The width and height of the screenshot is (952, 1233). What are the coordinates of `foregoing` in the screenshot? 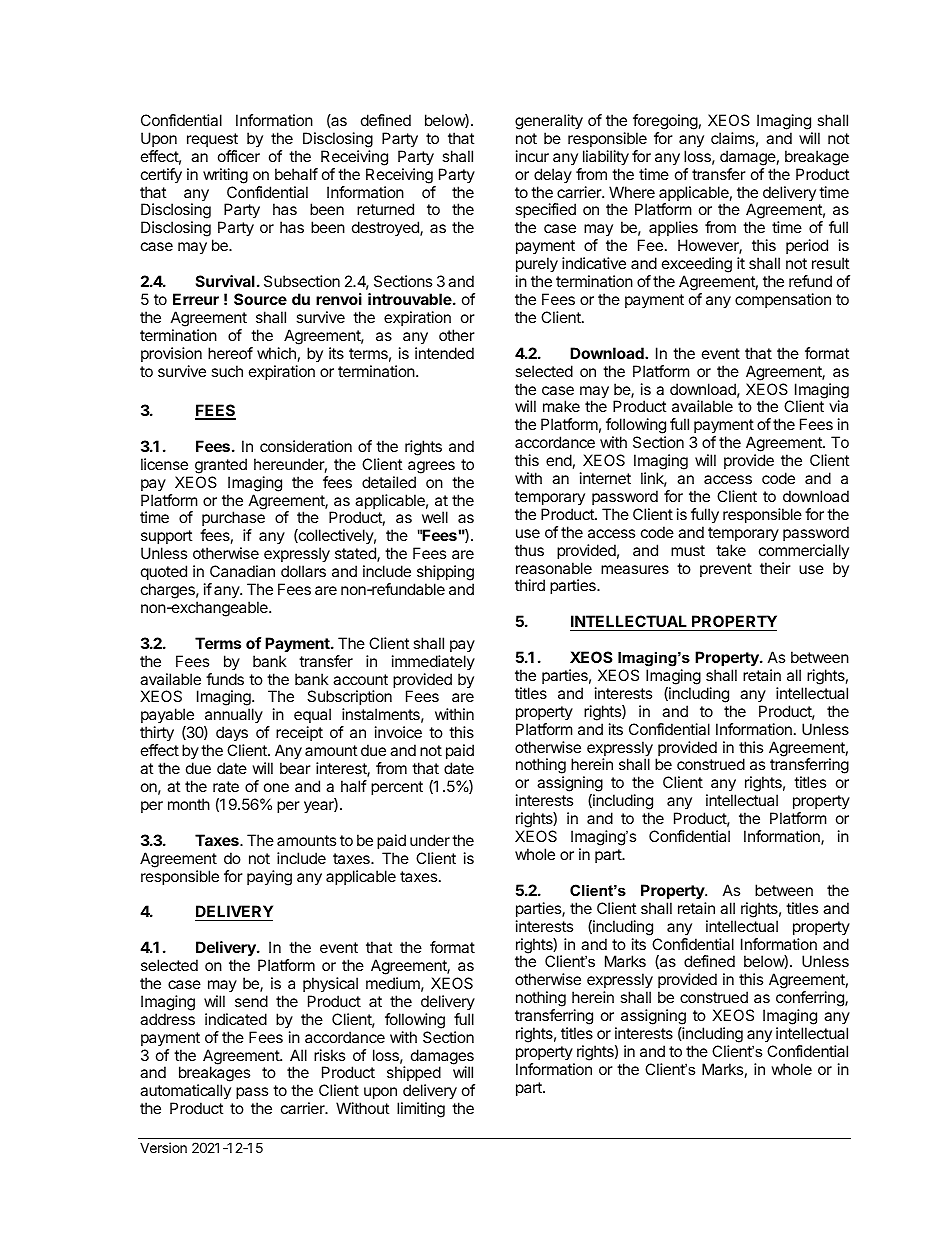 It's located at (665, 122).
